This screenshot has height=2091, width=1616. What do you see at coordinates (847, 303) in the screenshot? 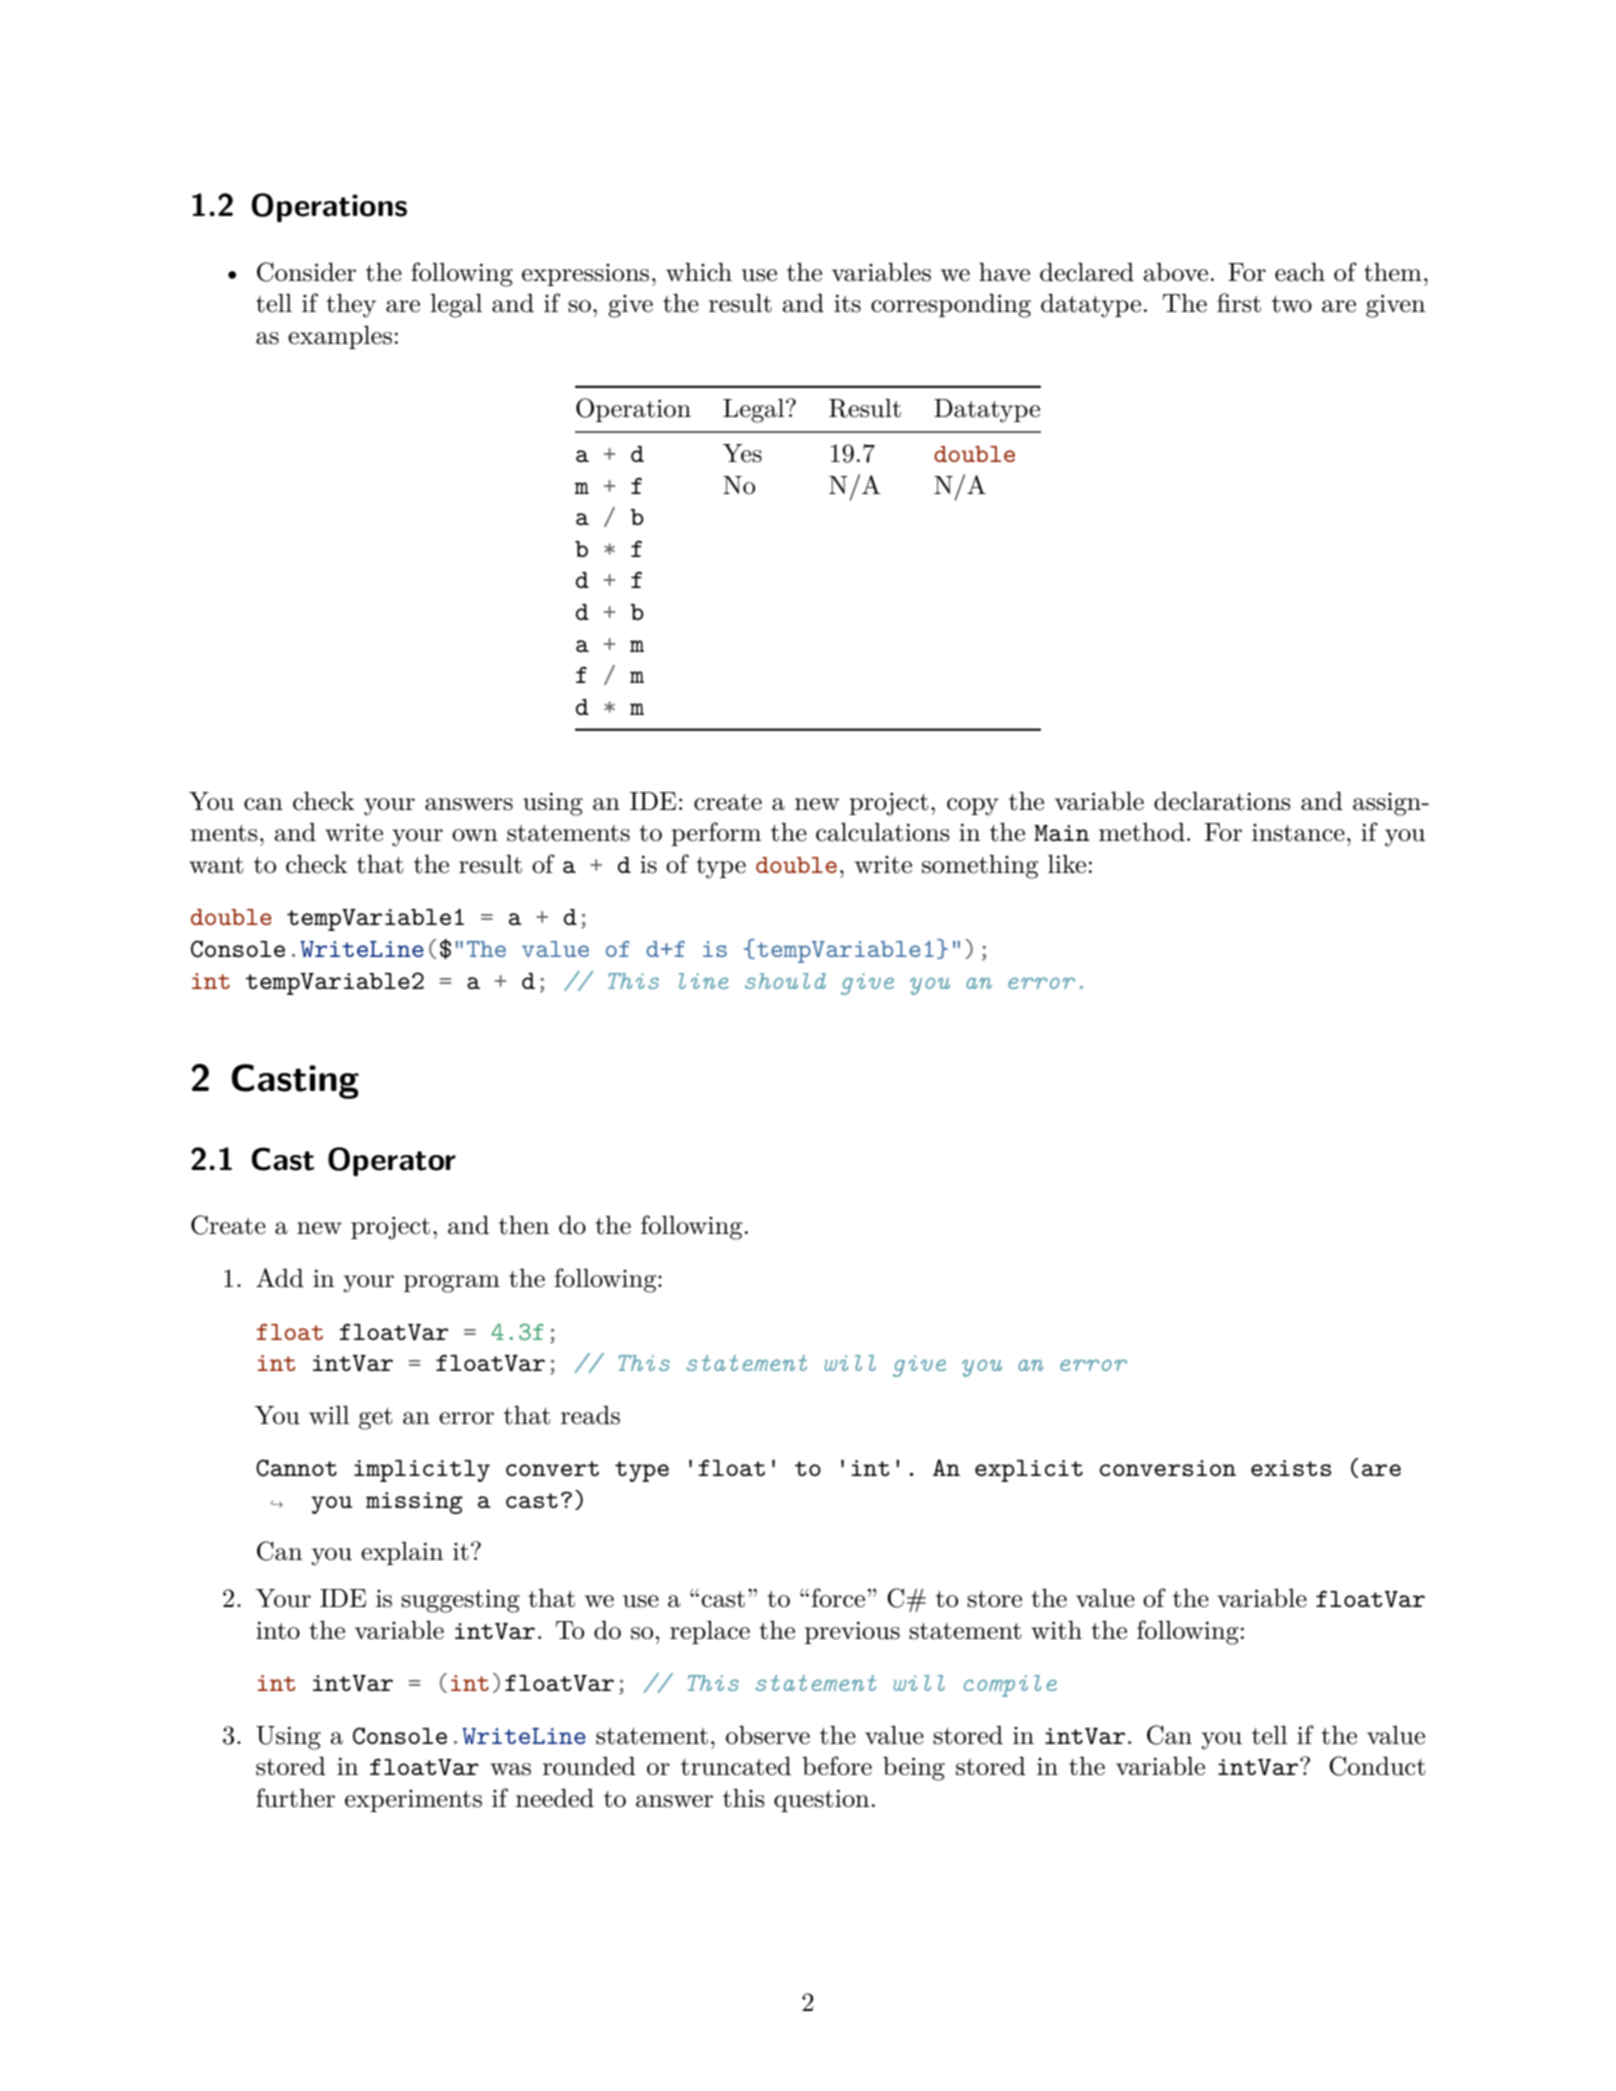
I see `its` at bounding box center [847, 303].
